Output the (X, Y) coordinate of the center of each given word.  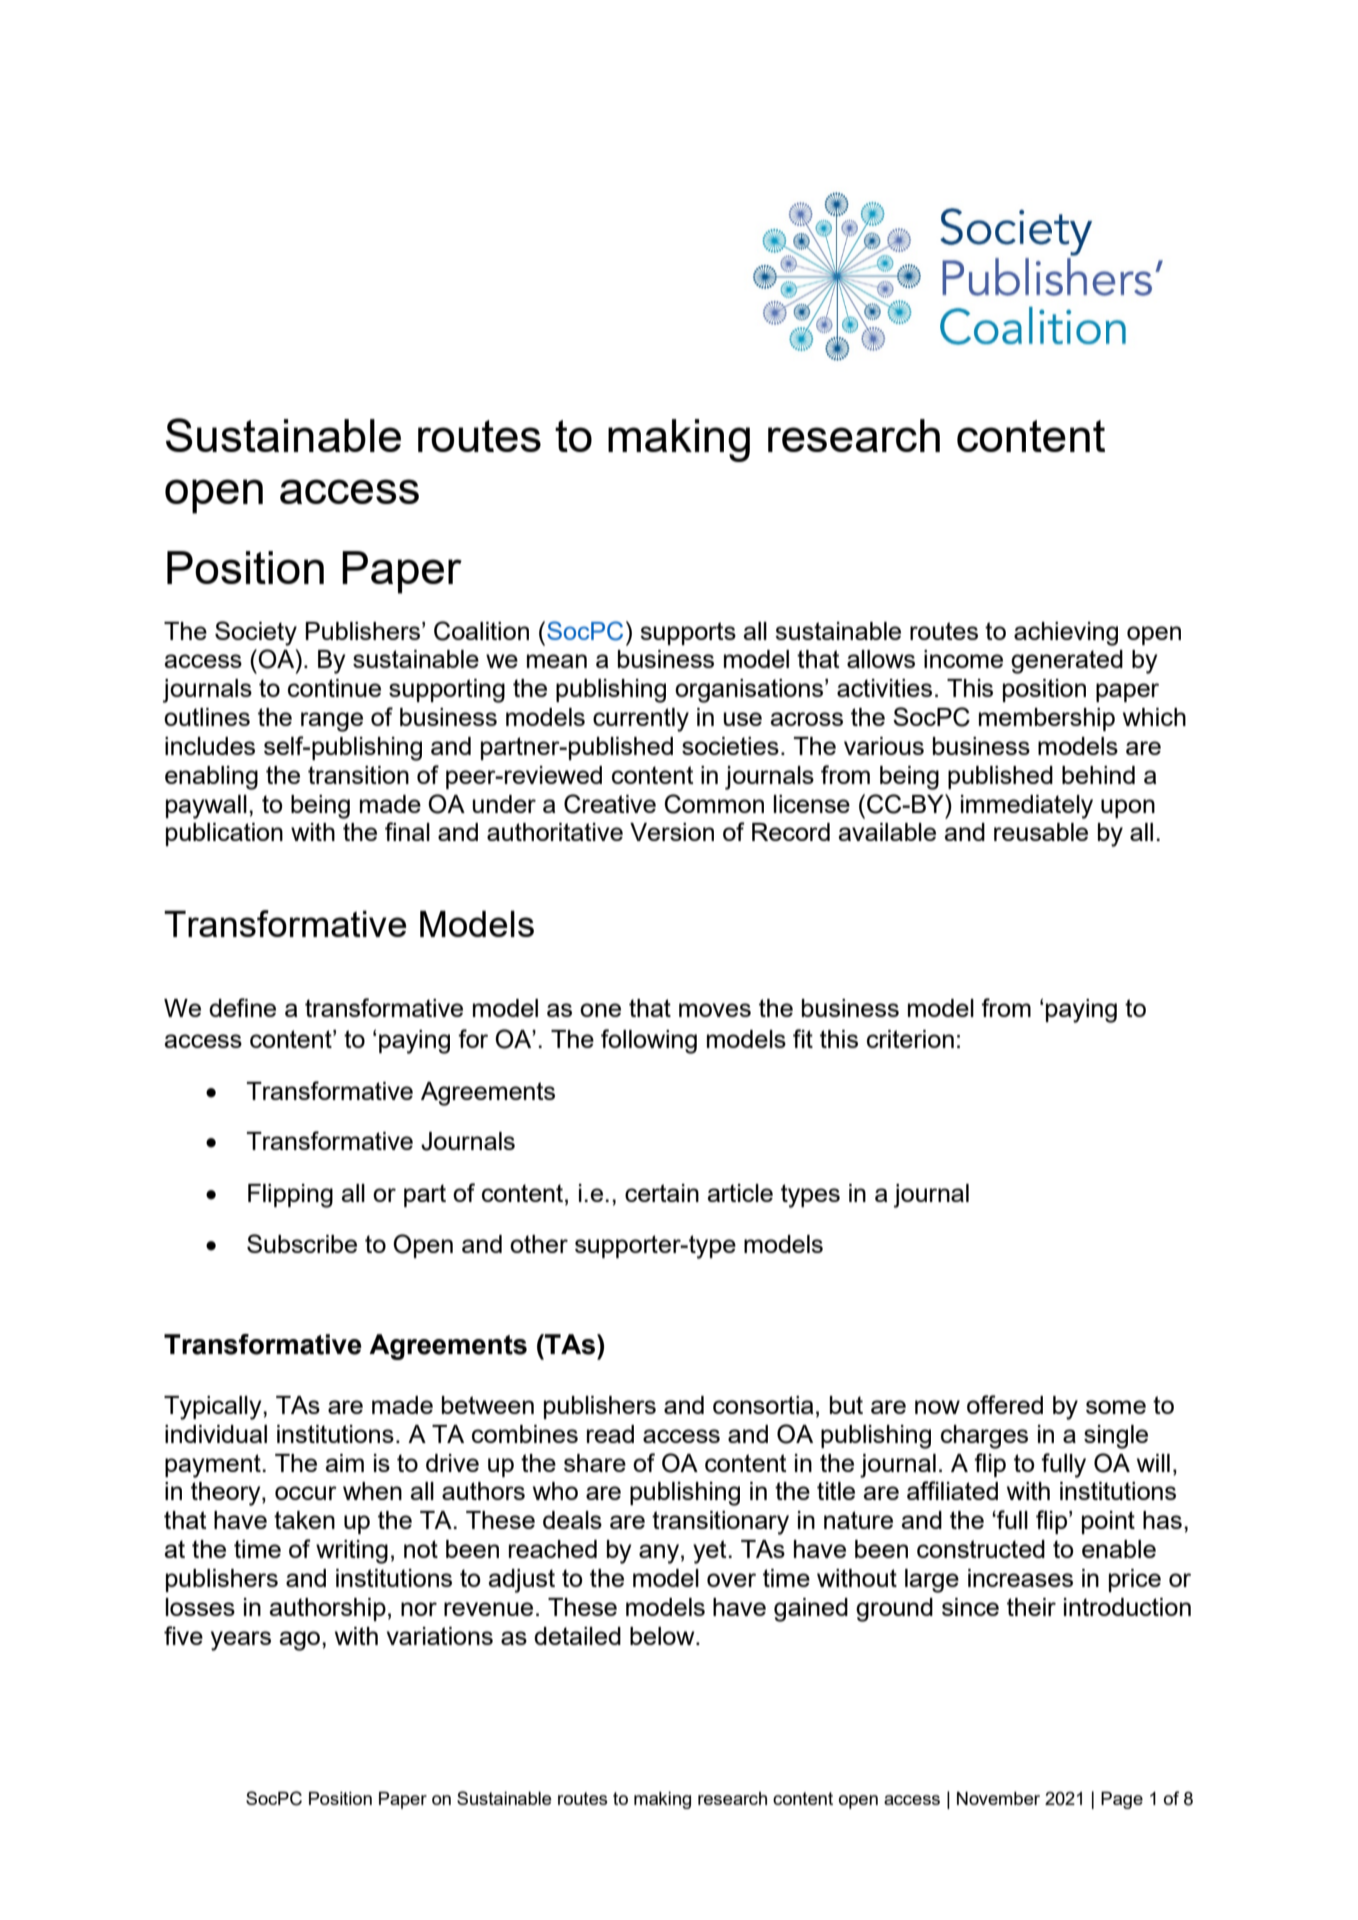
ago (301, 1641)
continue (334, 688)
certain (662, 1193)
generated (1067, 662)
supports (688, 633)
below (663, 1636)
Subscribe (302, 1243)
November (998, 1798)
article (740, 1193)
